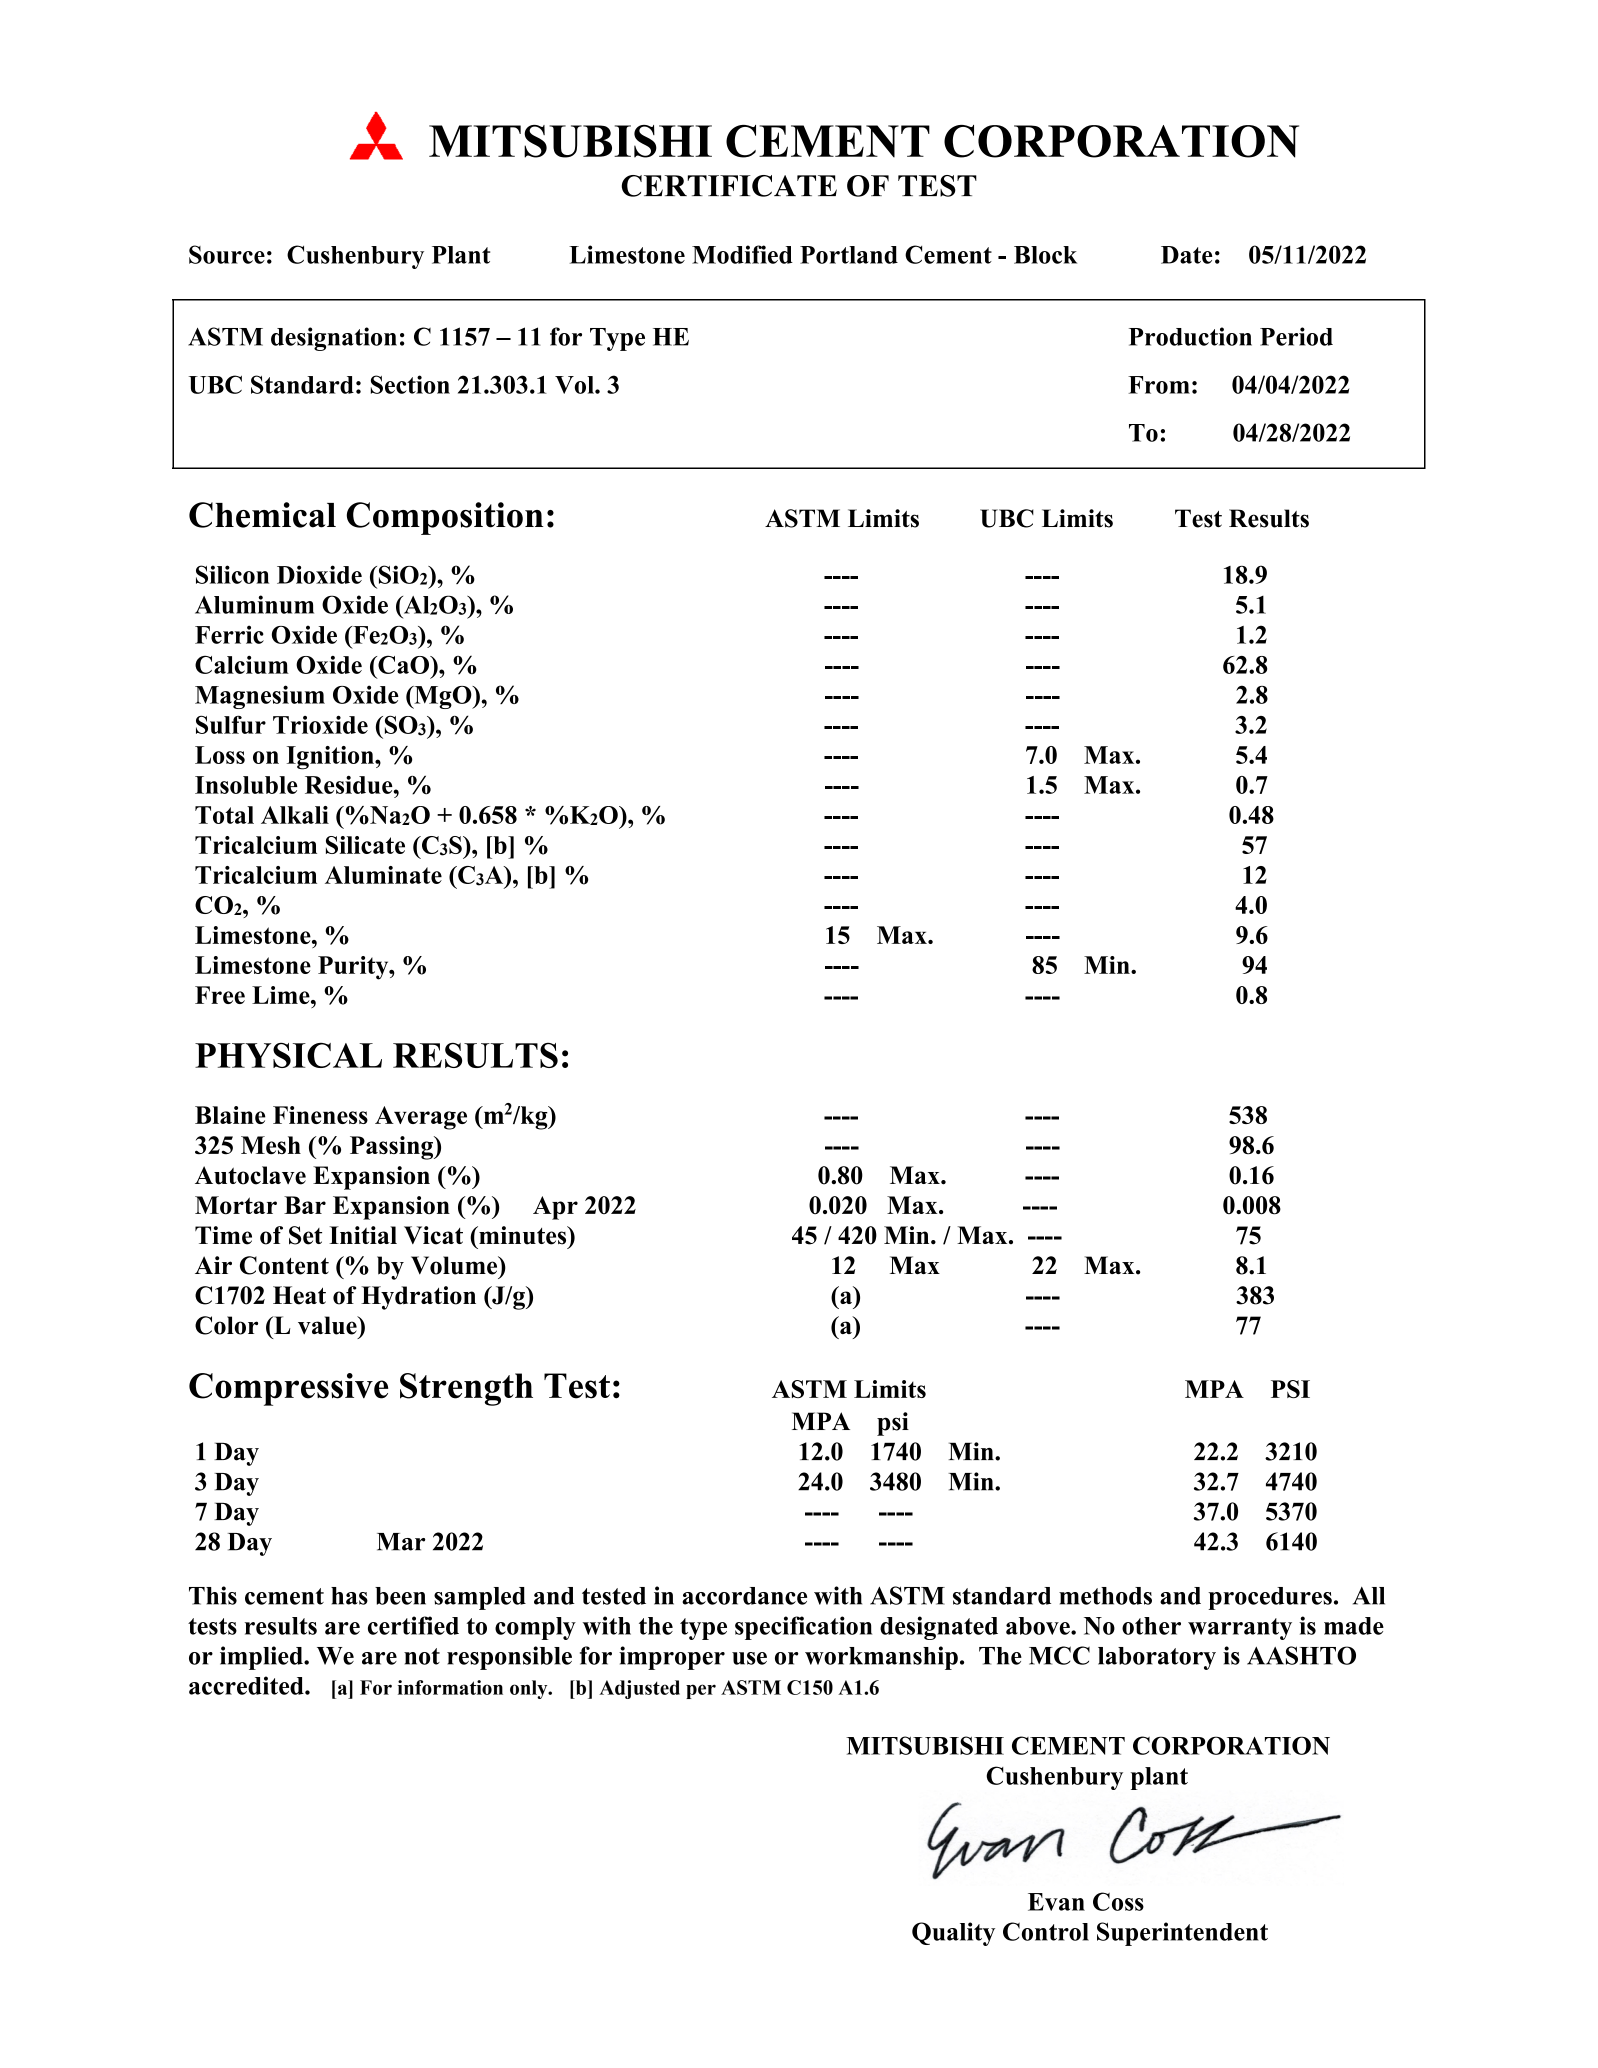 The width and height of the image is (1598, 2068). Describe the element at coordinates (1187, 255) in the image. I see `Date` at that location.
